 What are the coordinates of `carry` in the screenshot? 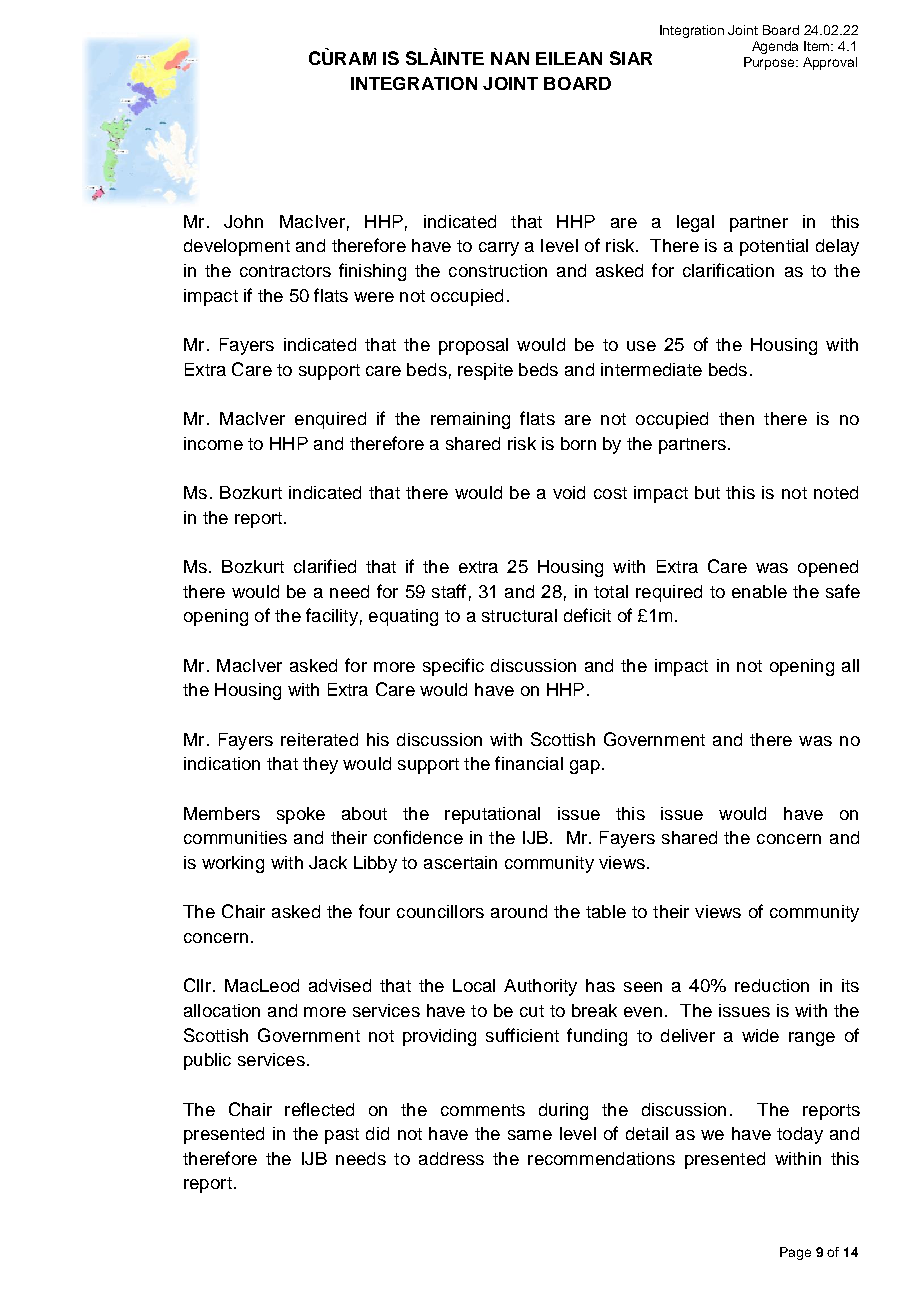 It's located at (499, 249).
